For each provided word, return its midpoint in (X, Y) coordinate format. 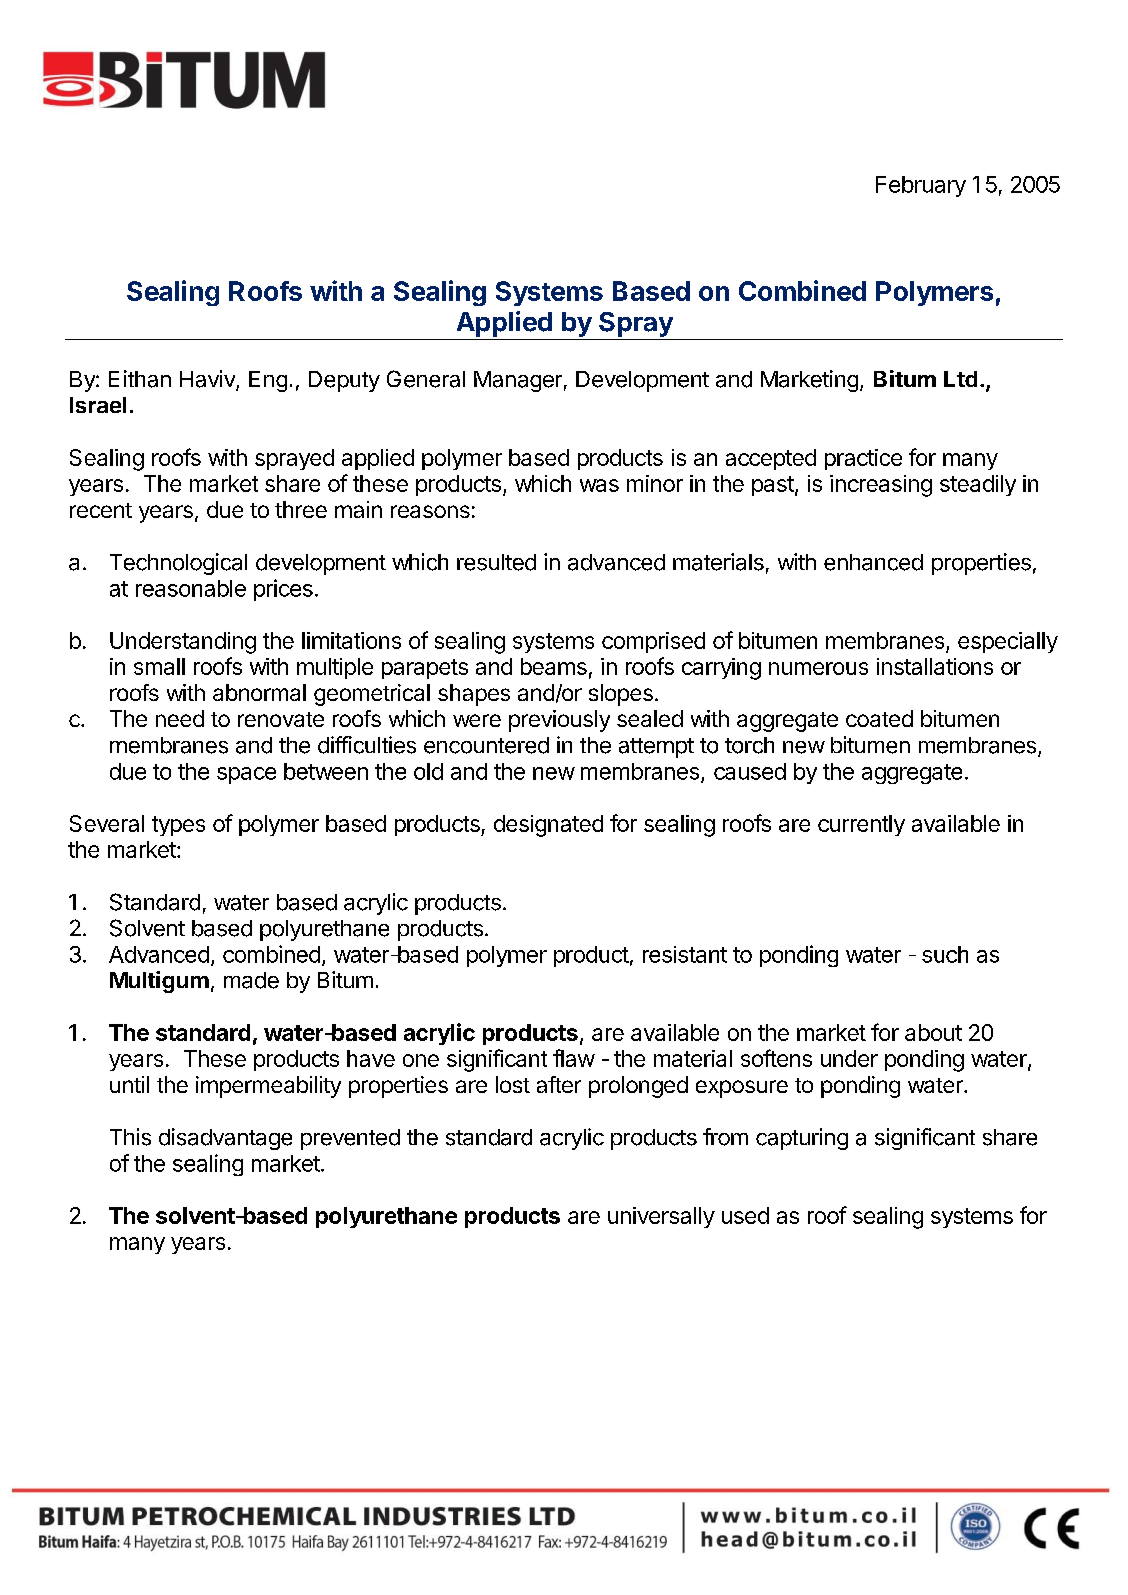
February (921, 186)
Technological (178, 564)
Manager (518, 381)
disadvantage (225, 1139)
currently (861, 825)
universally (661, 1217)
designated (548, 826)
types (178, 826)
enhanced (873, 562)
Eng (268, 381)
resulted (496, 562)
